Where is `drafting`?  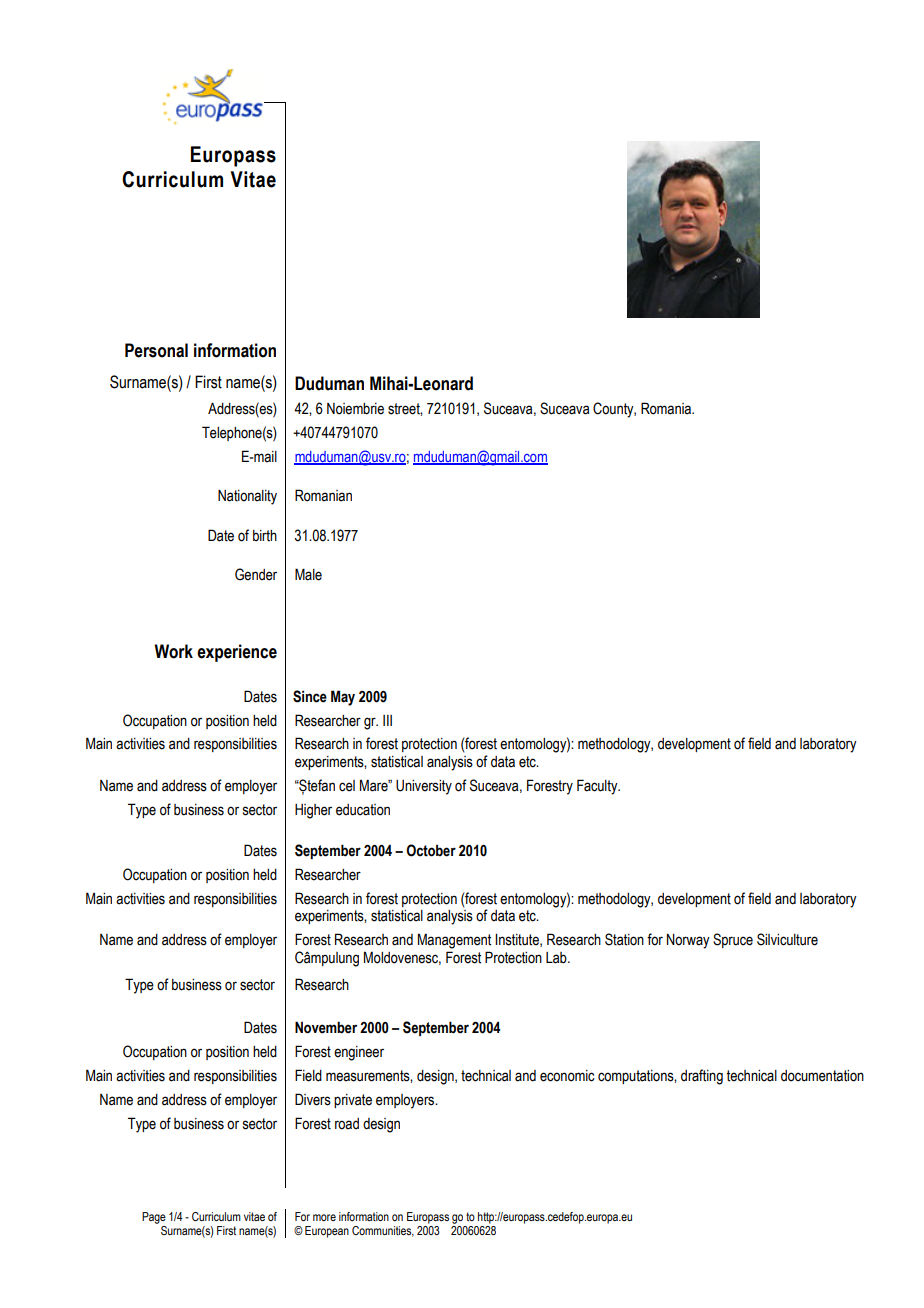
drafting is located at coordinates (702, 1077).
